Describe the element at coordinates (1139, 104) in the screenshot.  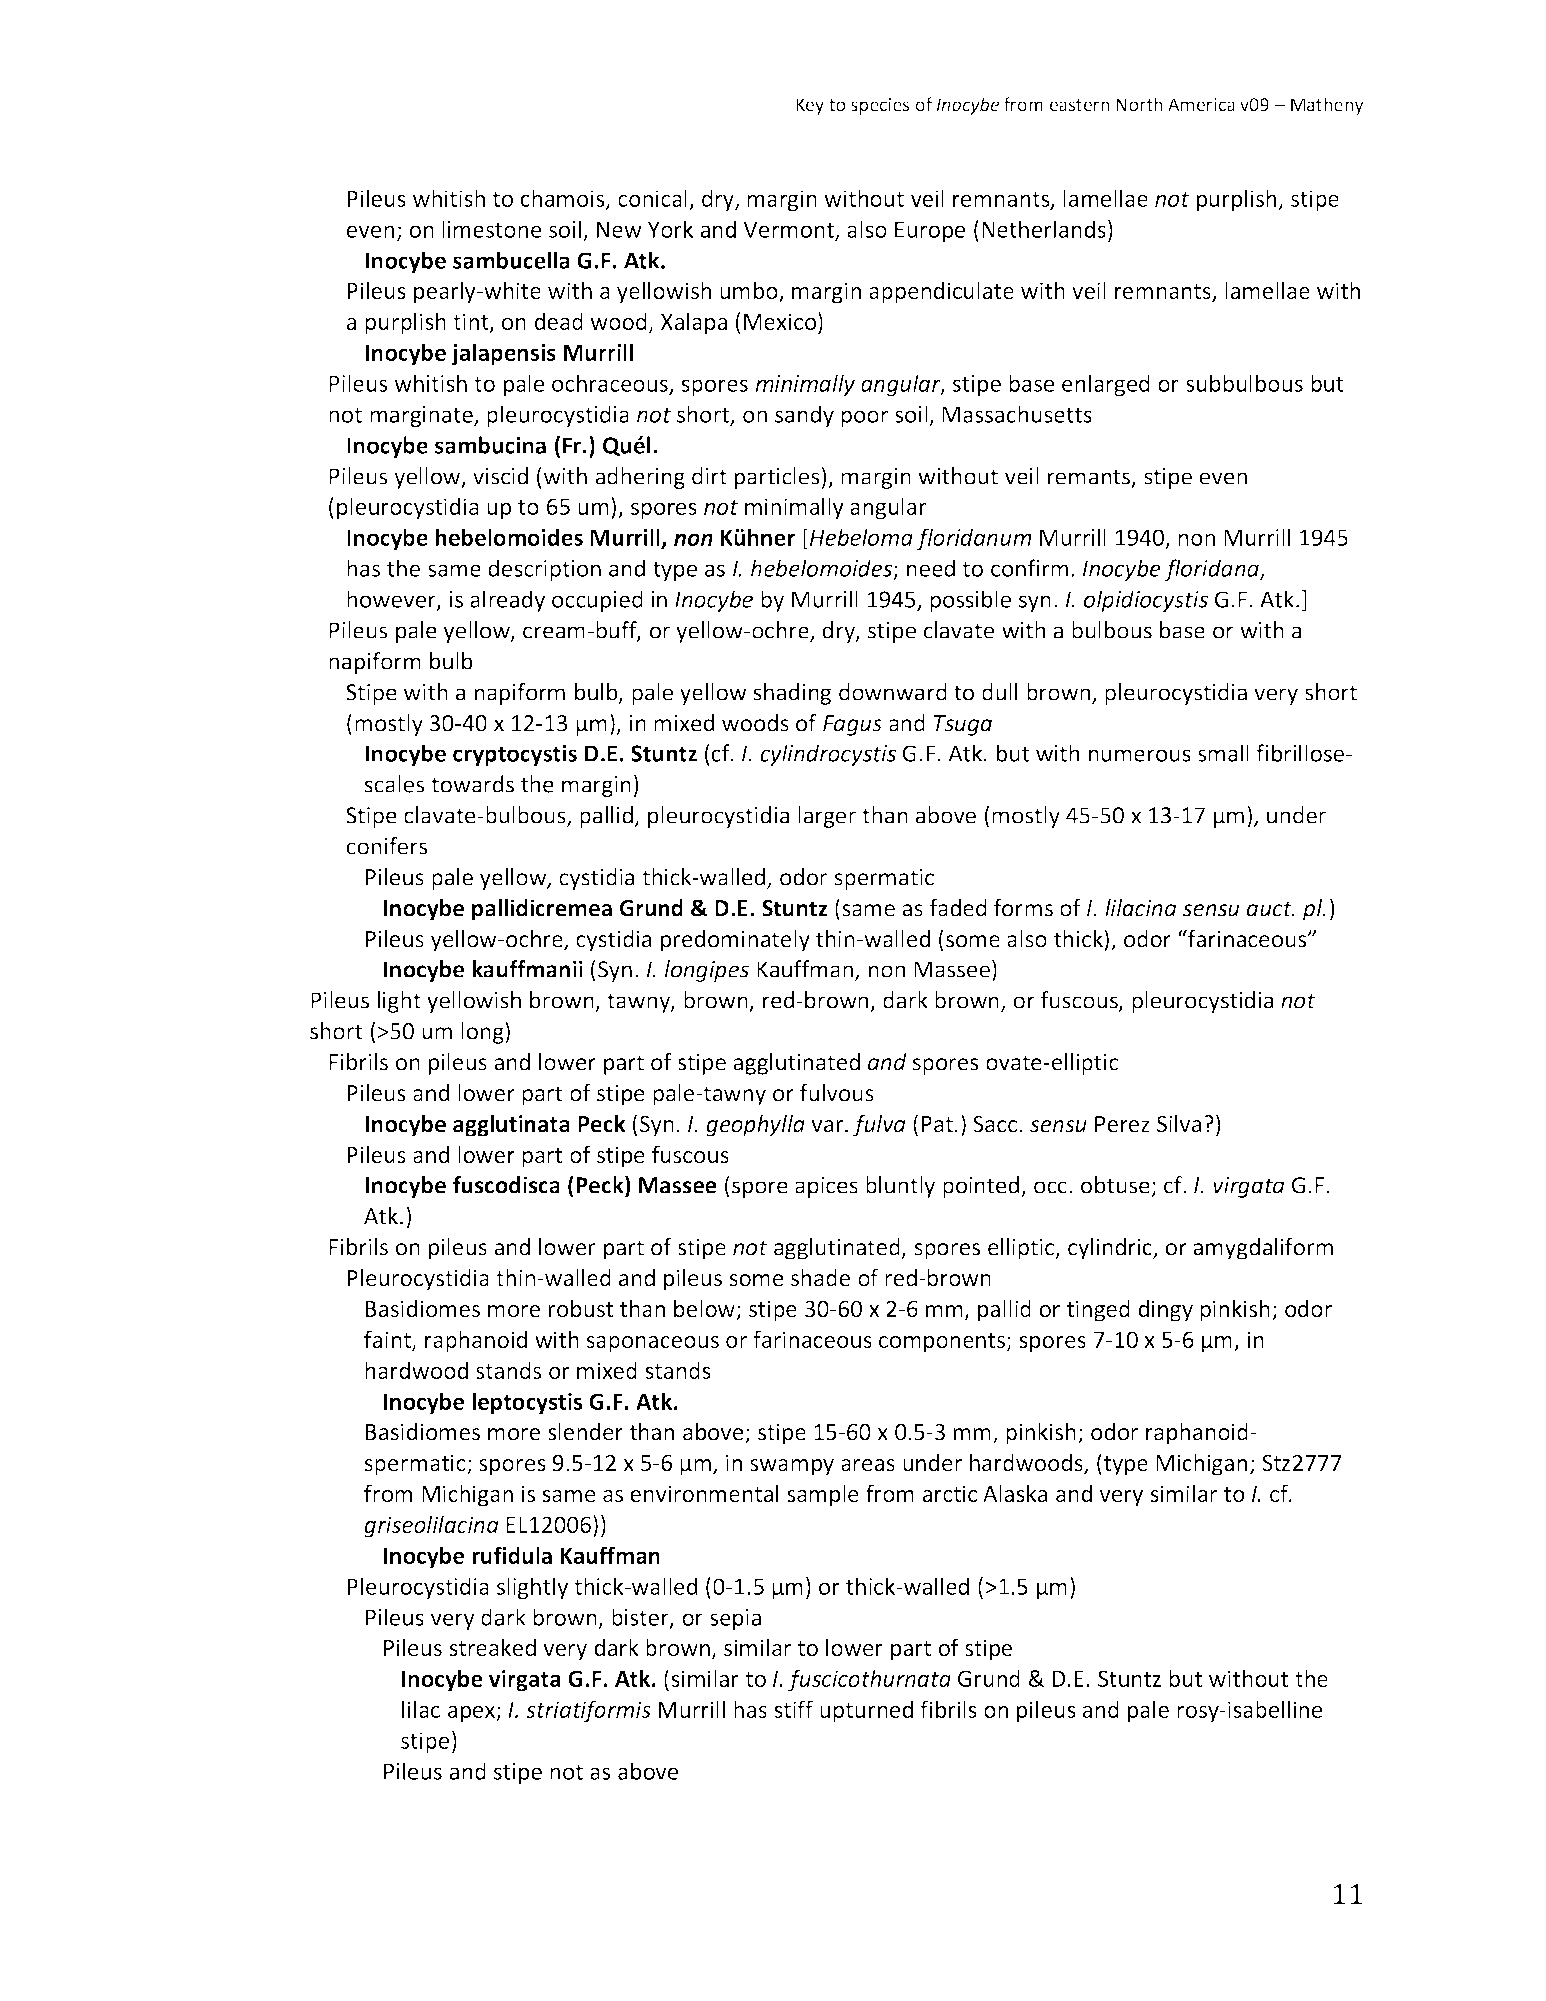
I see `North` at that location.
